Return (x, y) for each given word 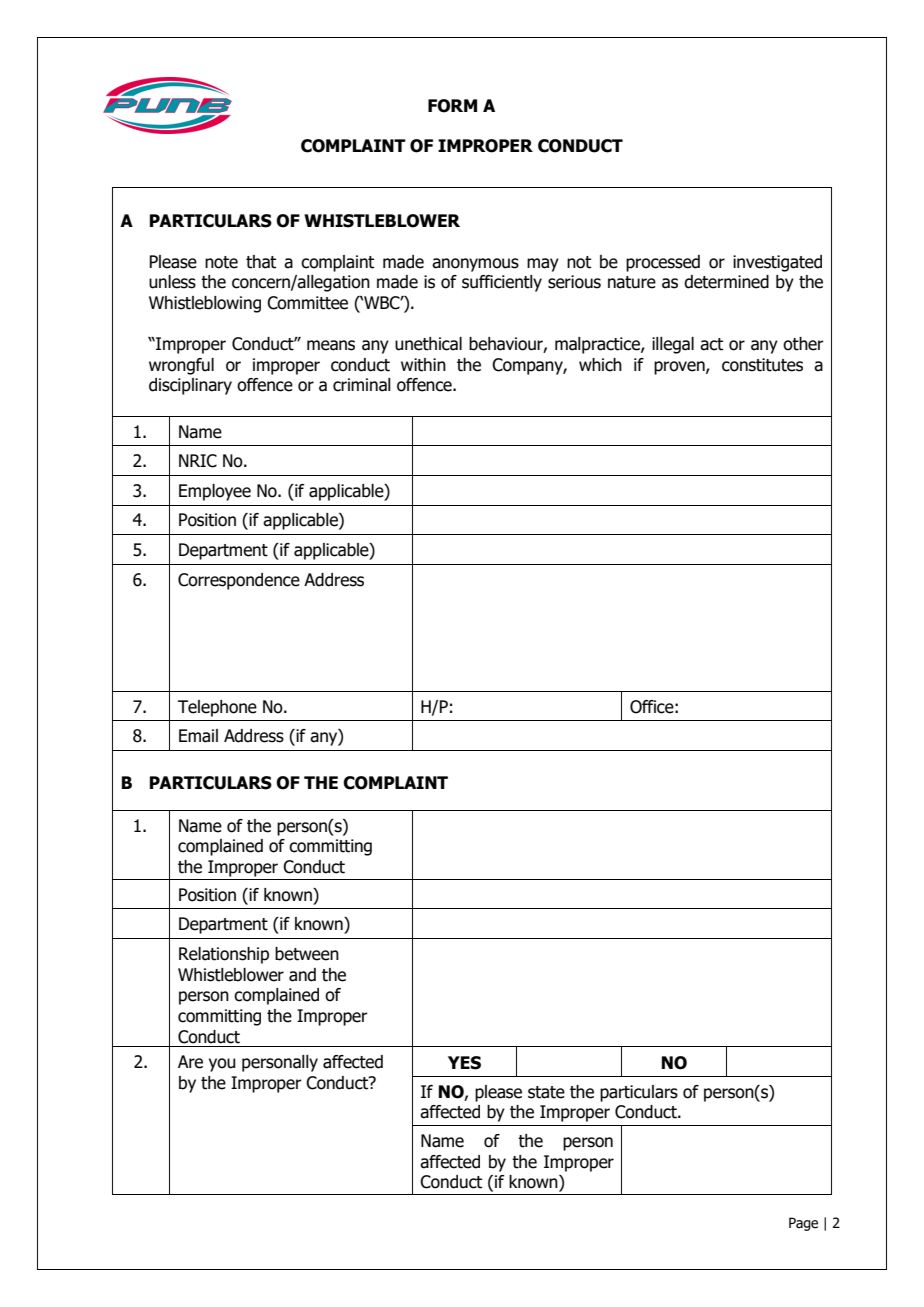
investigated (777, 263)
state (546, 1092)
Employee (215, 492)
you (222, 1065)
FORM (452, 106)
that (261, 262)
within (423, 365)
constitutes (762, 365)
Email (198, 736)
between (307, 954)
